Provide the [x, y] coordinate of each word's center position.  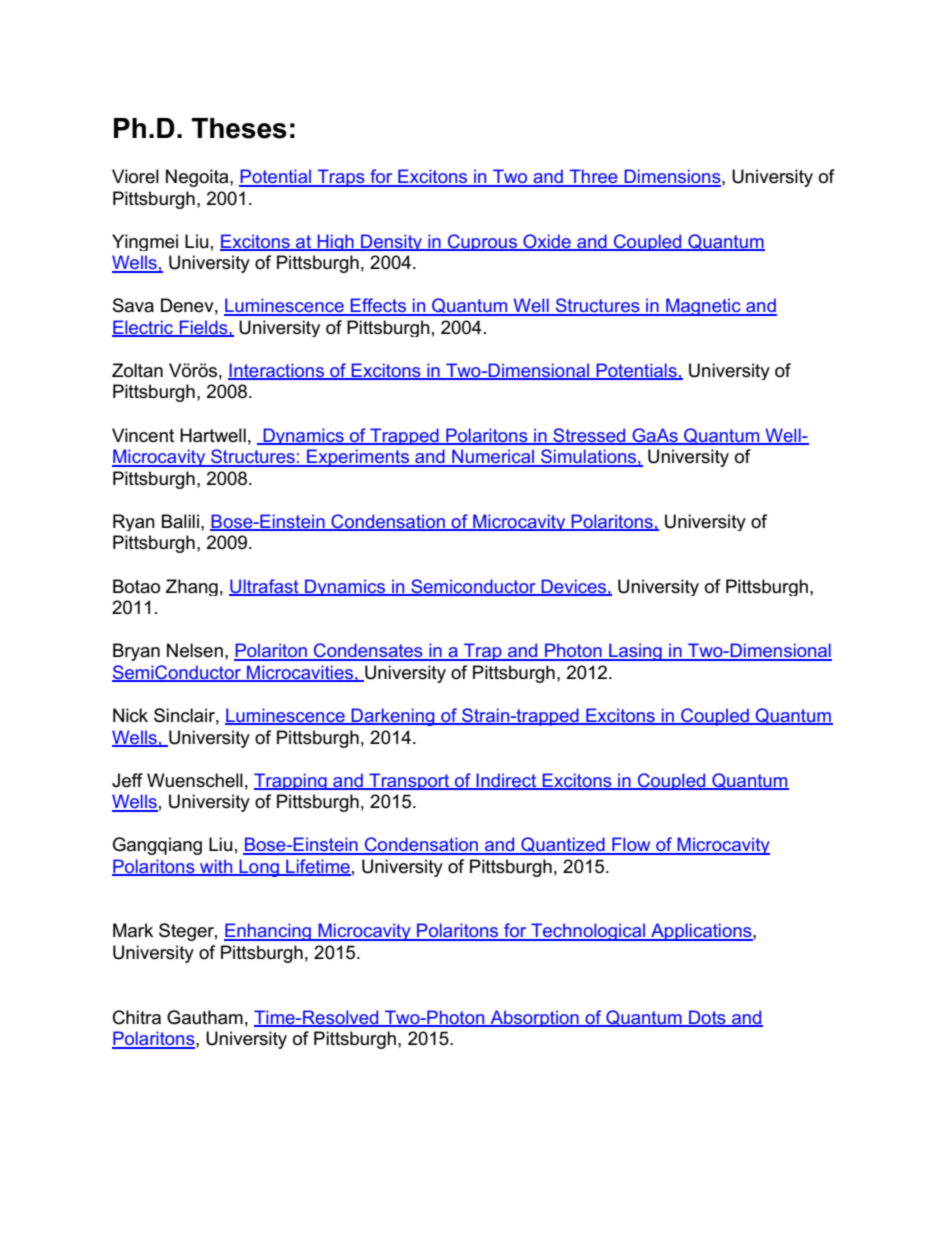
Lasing [635, 652]
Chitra [137, 1017]
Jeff [127, 780]
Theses [239, 128]
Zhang [192, 587]
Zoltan [137, 370]
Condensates [368, 651]
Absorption [534, 1018]
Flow [631, 845]
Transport [409, 781]
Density [392, 242]
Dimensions [672, 177]
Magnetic [703, 307]
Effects [378, 306]
